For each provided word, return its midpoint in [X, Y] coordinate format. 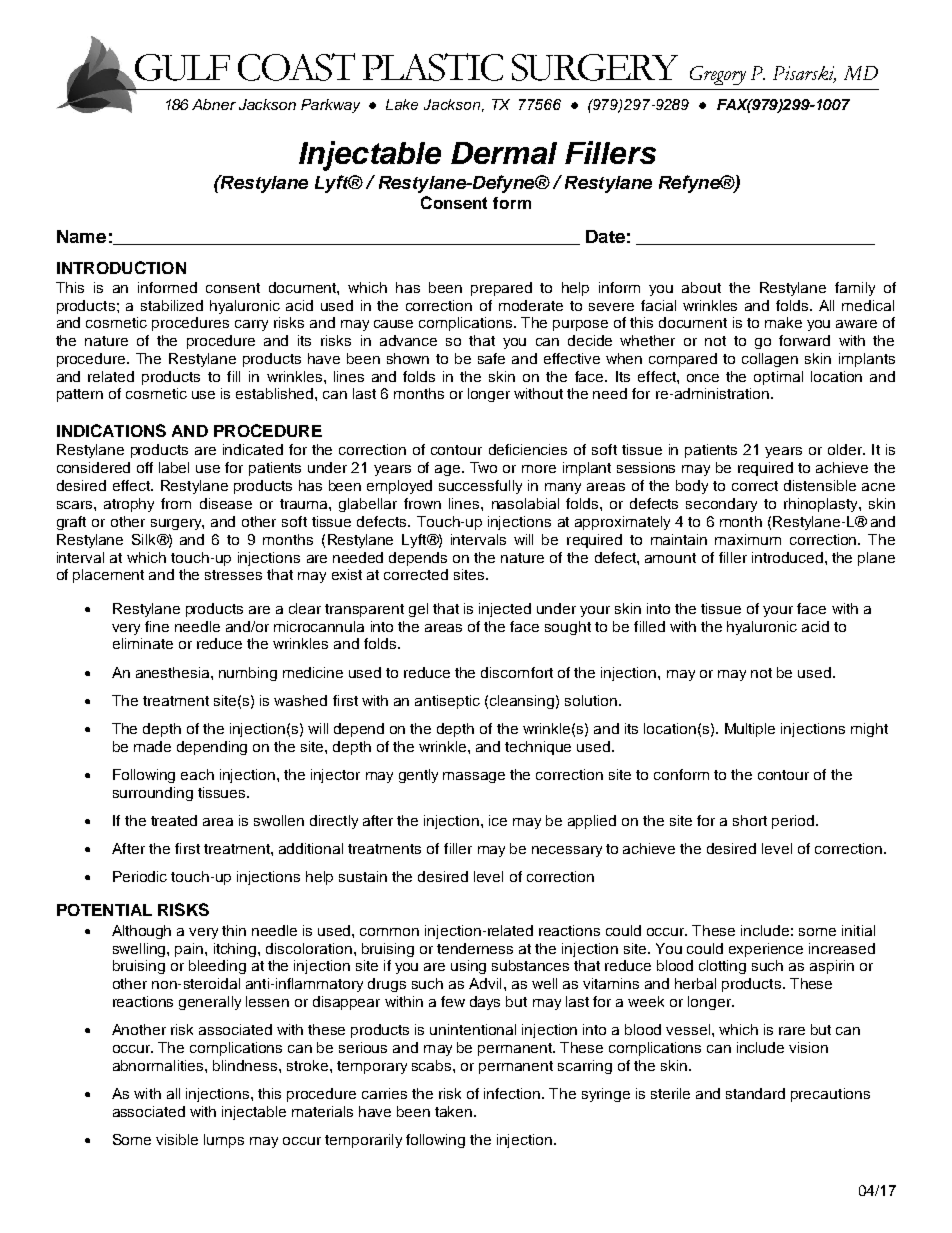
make [783, 322]
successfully [480, 487]
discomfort [517, 672]
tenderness [475, 948]
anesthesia [174, 672]
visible [177, 1139]
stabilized [172, 305]
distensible [820, 485]
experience [766, 950]
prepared [501, 289]
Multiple [750, 730]
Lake [402, 104]
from [176, 503]
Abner [214, 104]
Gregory [718, 75]
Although [141, 932]
